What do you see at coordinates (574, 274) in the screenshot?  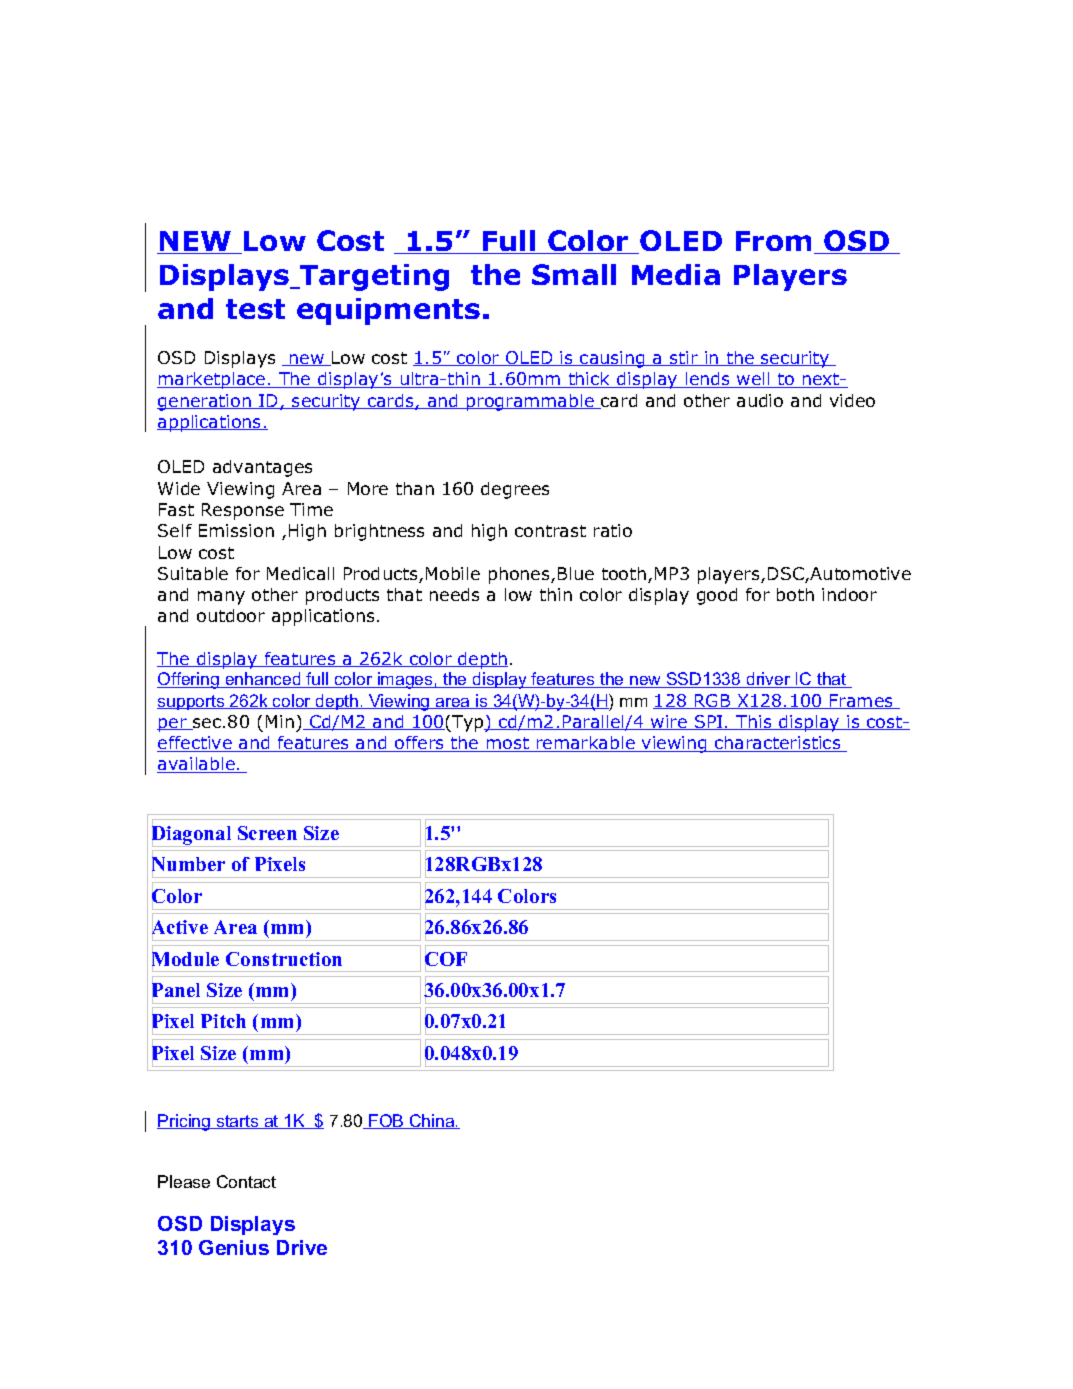 I see `Small` at bounding box center [574, 274].
